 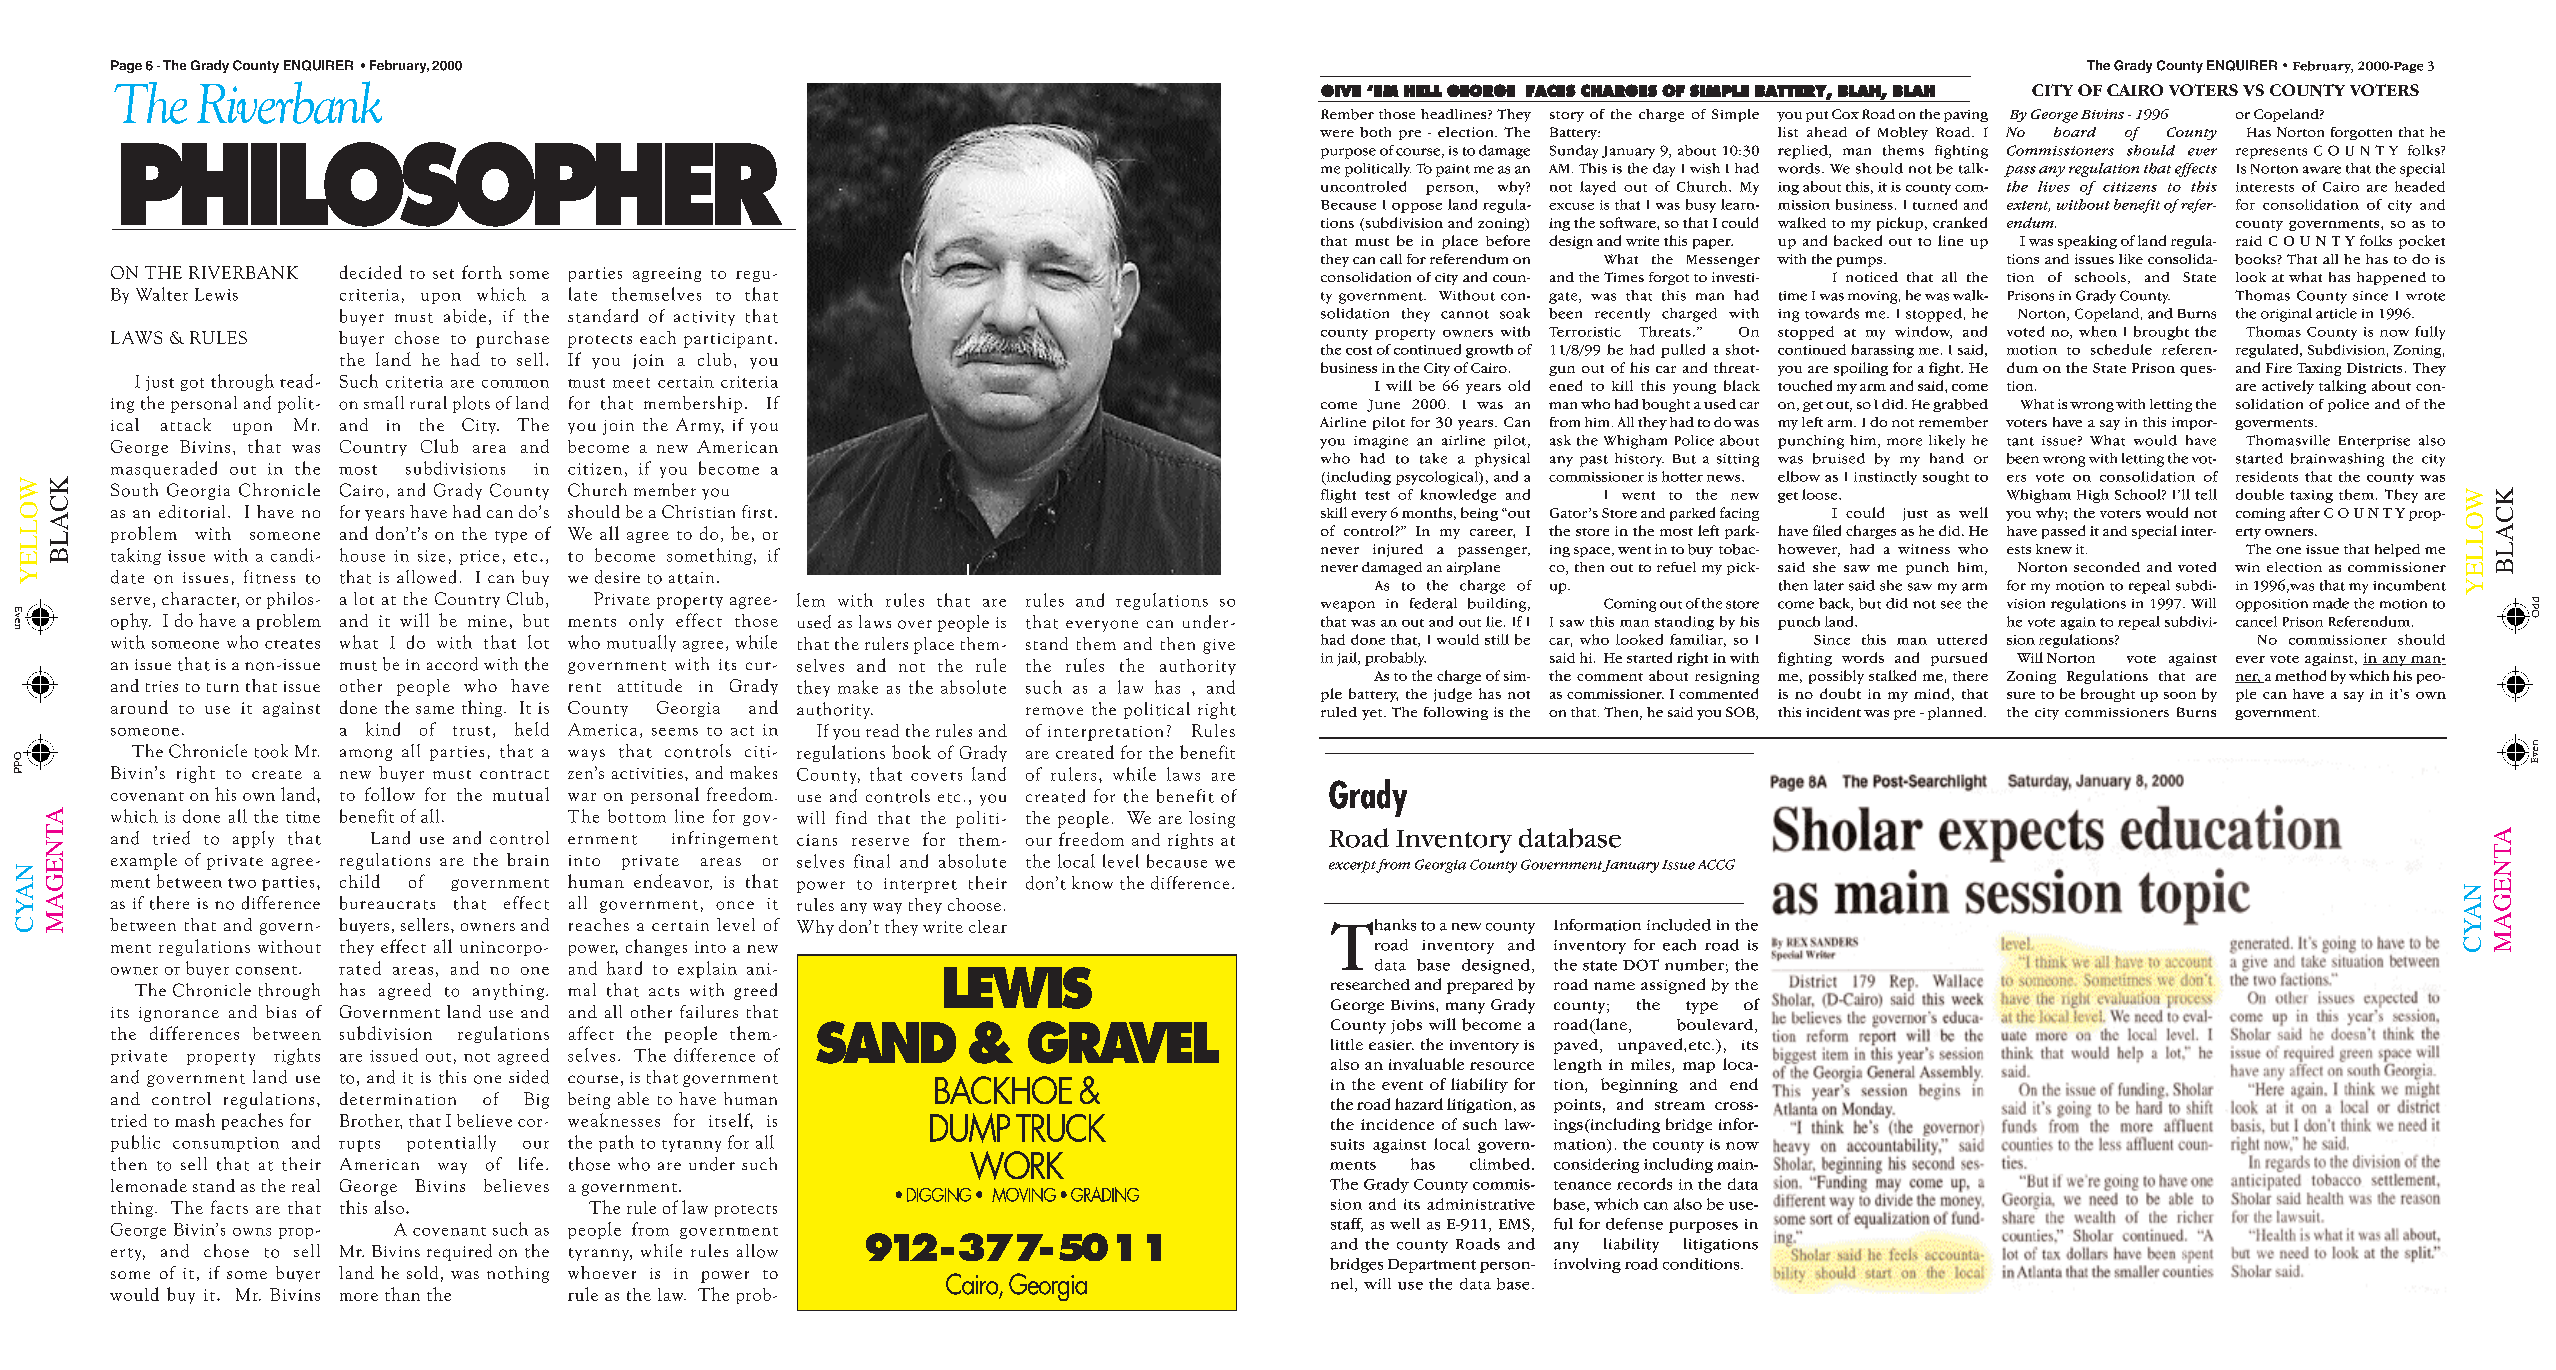 I want to click on required, so click(x=459, y=1252).
